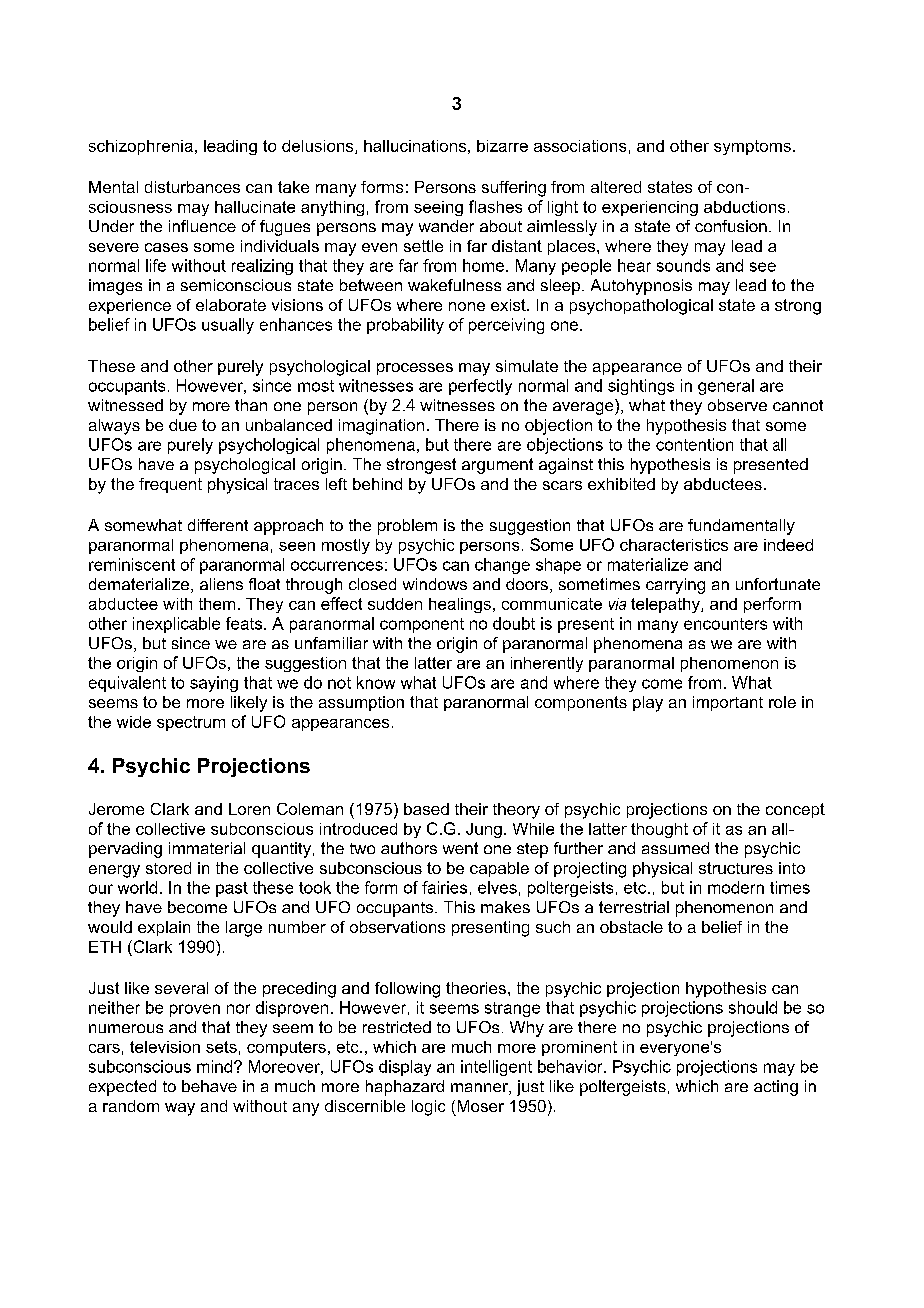  Describe the element at coordinates (460, 605) in the screenshot. I see `healings` at that location.
